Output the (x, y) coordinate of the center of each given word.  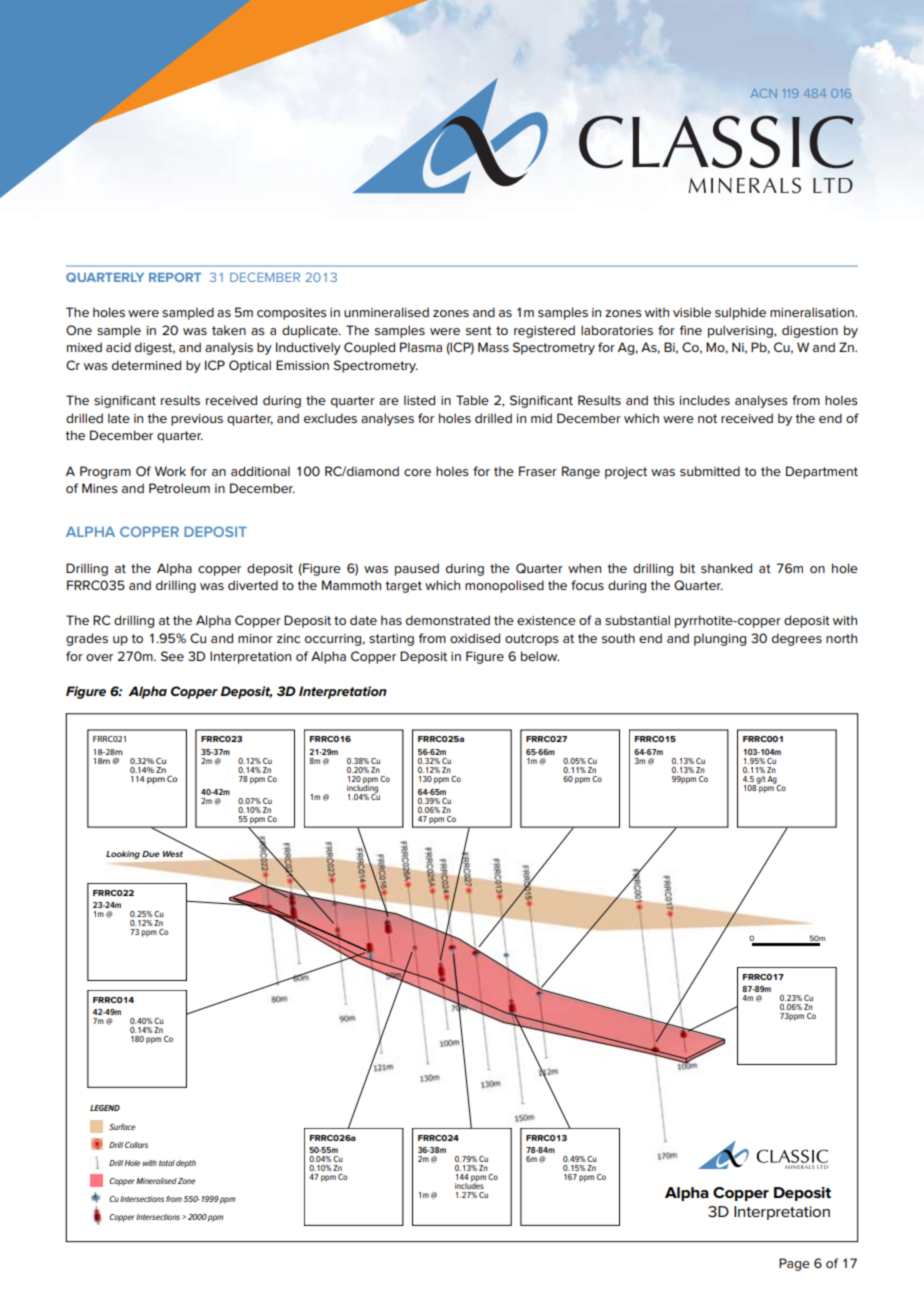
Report (175, 277)
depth (186, 1164)
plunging (720, 639)
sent (479, 330)
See (172, 656)
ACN (764, 93)
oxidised (475, 638)
